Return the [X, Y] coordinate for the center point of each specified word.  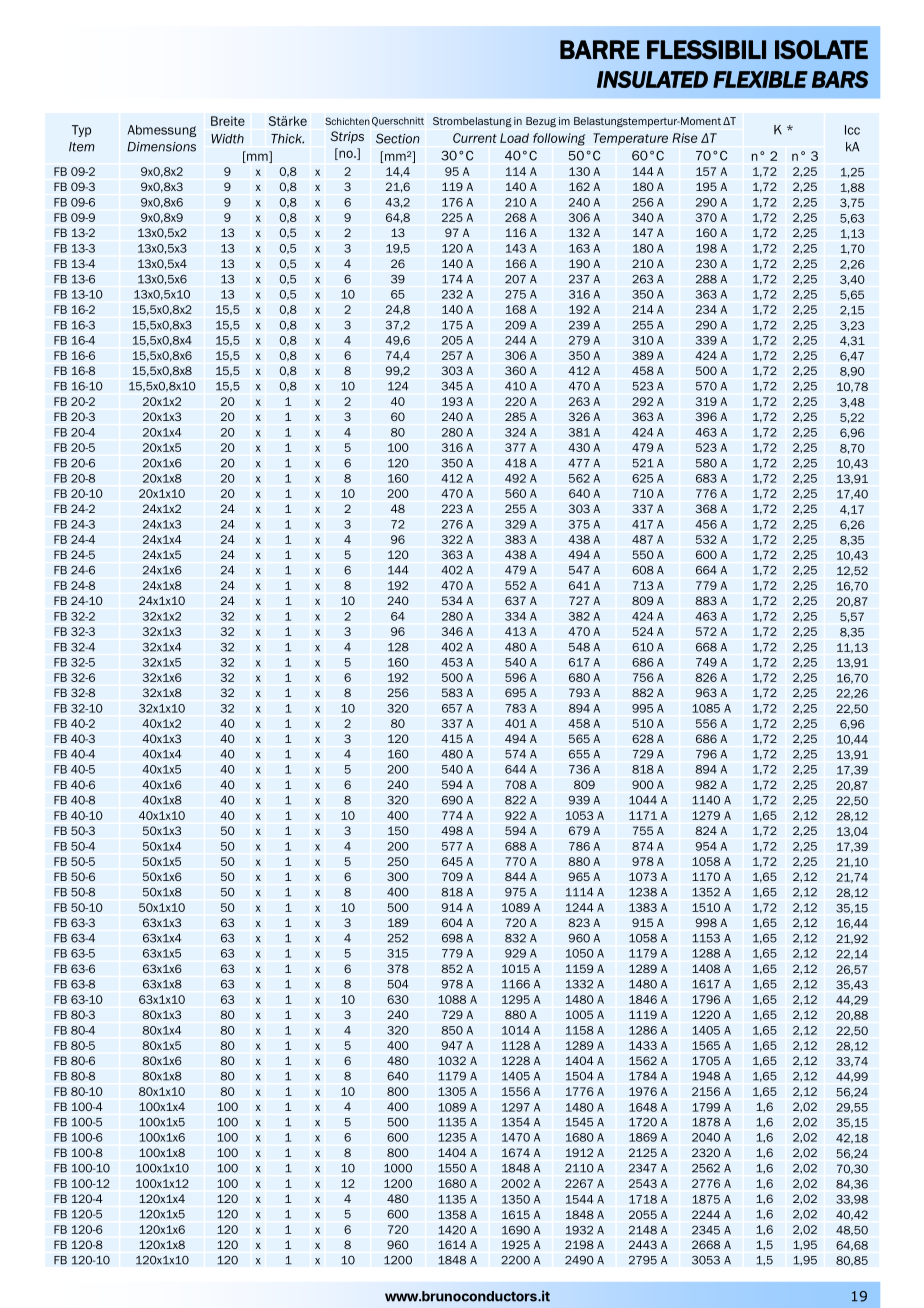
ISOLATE [821, 50]
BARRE [600, 49]
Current [475, 138]
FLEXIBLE [760, 79]
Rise [685, 138]
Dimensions [161, 147]
